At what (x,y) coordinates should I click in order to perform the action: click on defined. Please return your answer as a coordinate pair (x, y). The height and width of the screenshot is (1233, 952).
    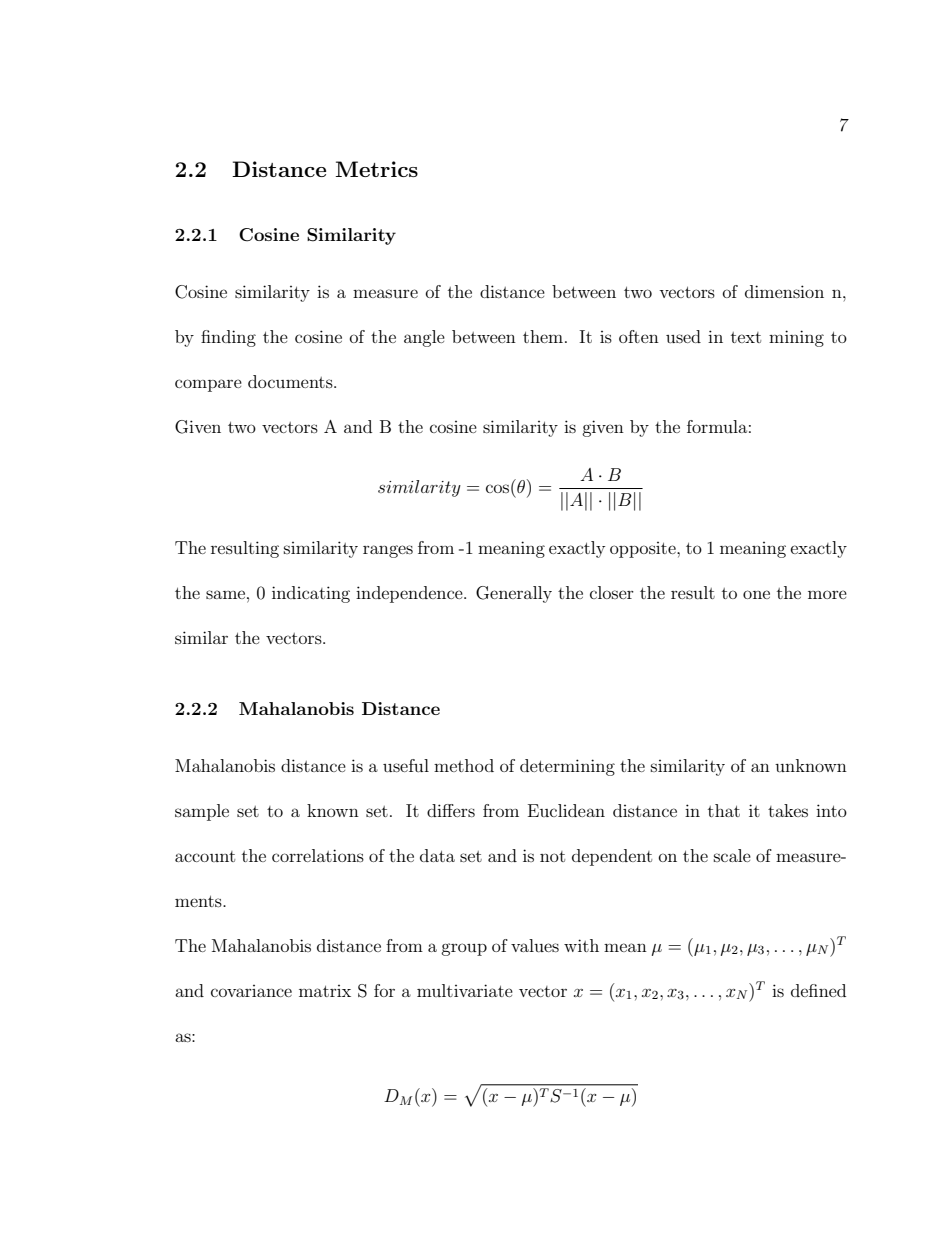
    Looking at the image, I should click on (818, 990).
